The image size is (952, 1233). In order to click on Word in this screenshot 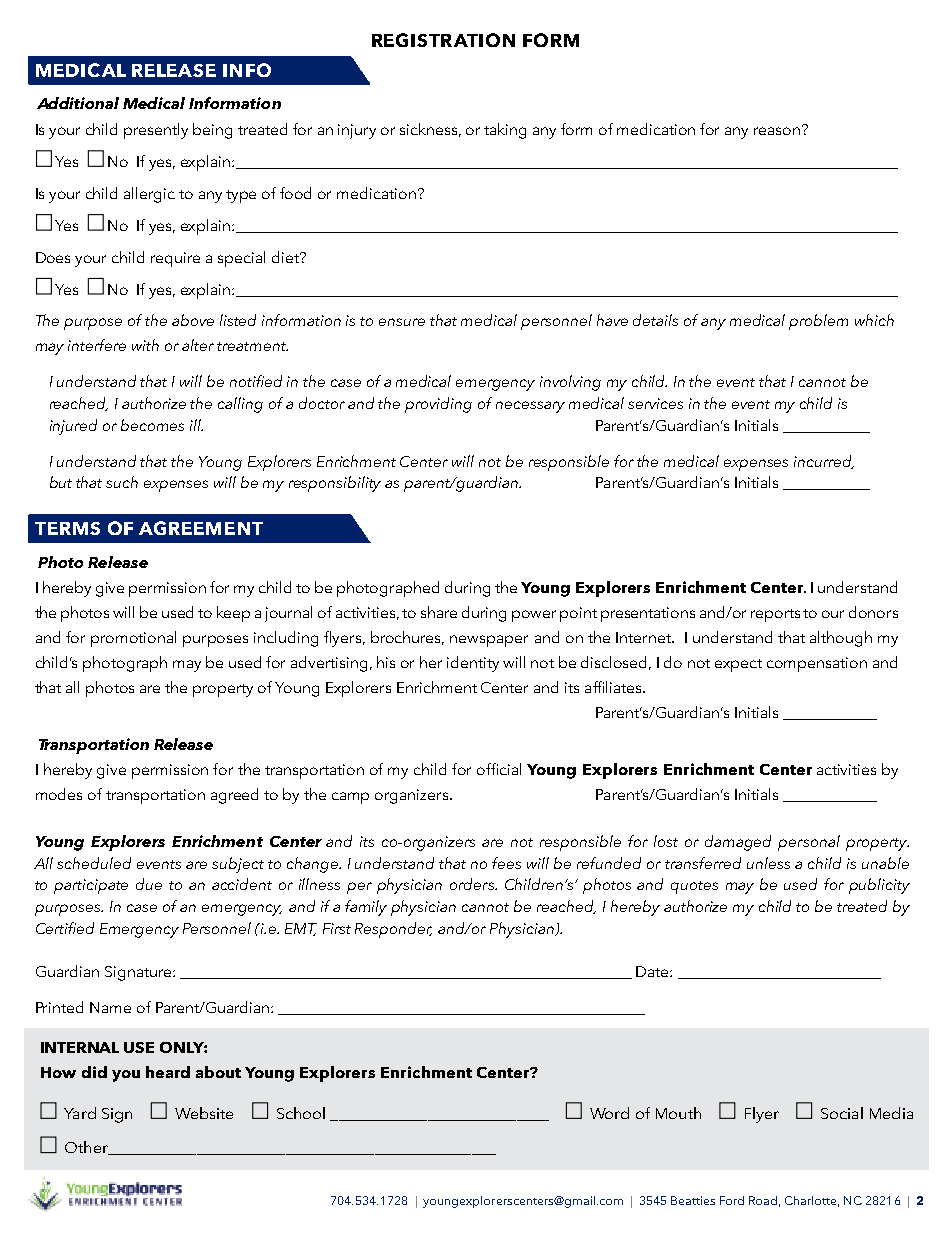, I will do `click(609, 1113)`.
